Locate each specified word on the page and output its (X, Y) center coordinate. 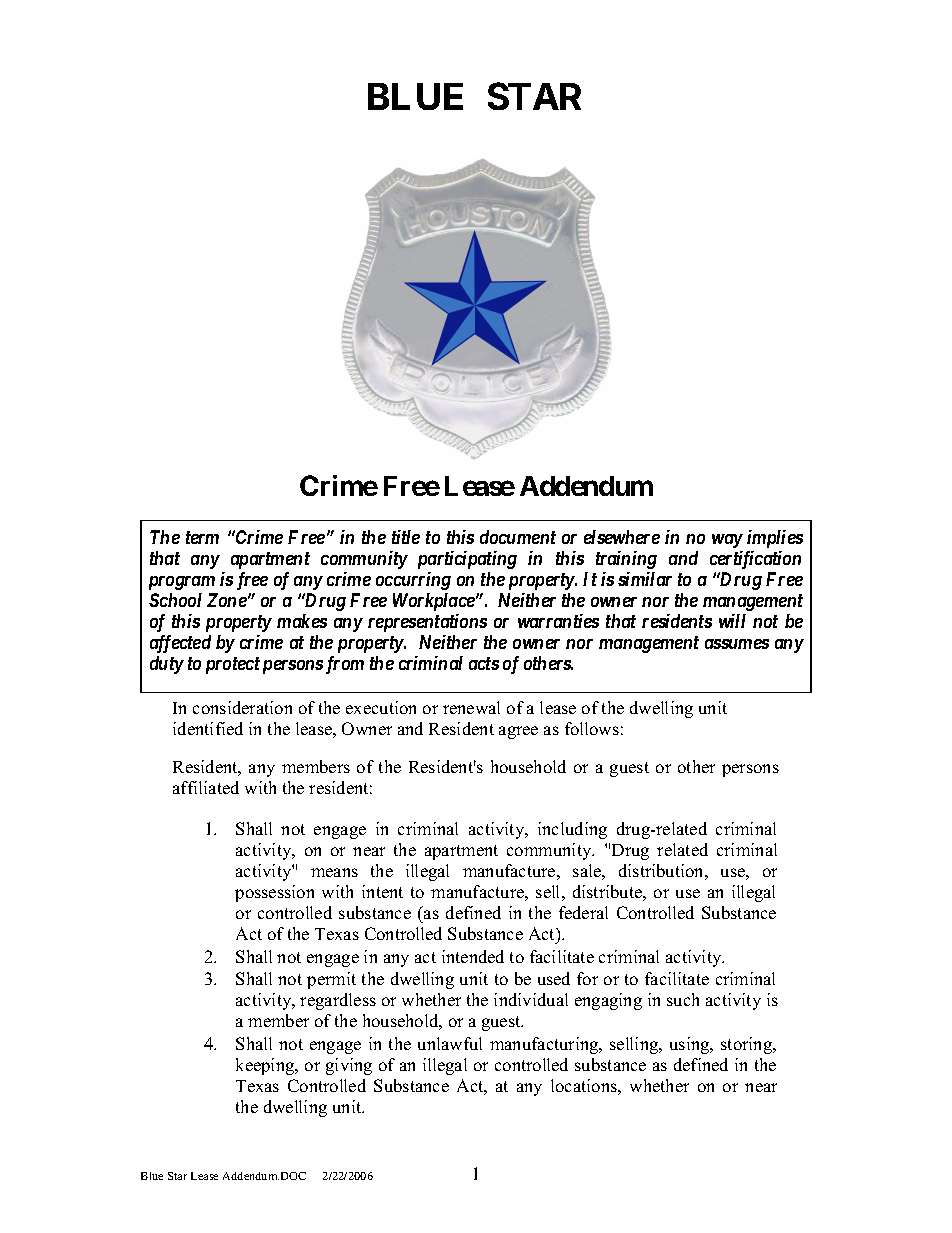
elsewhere (622, 537)
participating (467, 560)
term (202, 537)
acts (484, 663)
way (727, 541)
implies (775, 539)
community (364, 560)
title (406, 537)
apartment (270, 560)
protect (233, 665)
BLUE (415, 96)
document (518, 537)
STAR (534, 96)
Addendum (586, 486)
